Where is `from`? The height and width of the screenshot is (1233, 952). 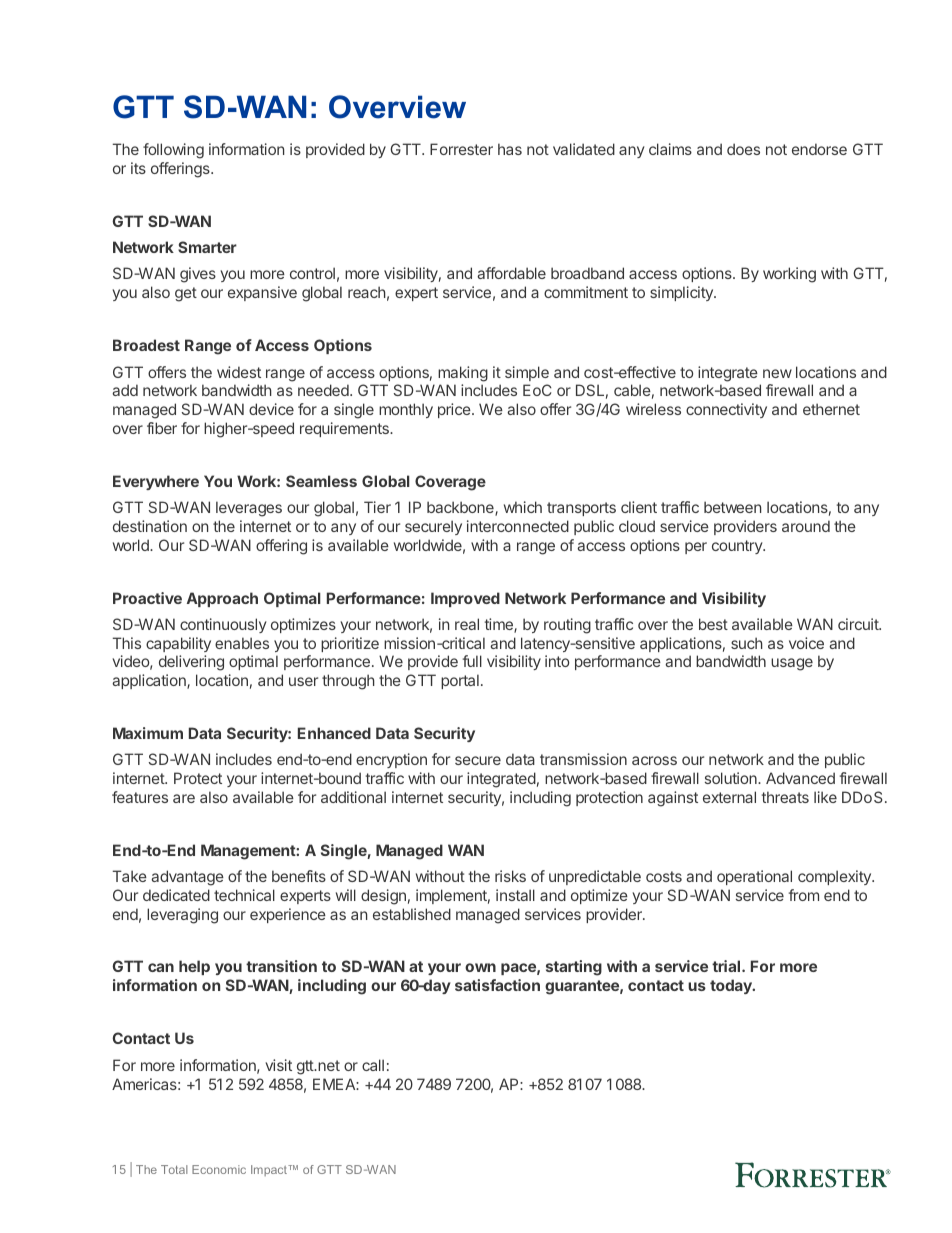 from is located at coordinates (804, 895).
